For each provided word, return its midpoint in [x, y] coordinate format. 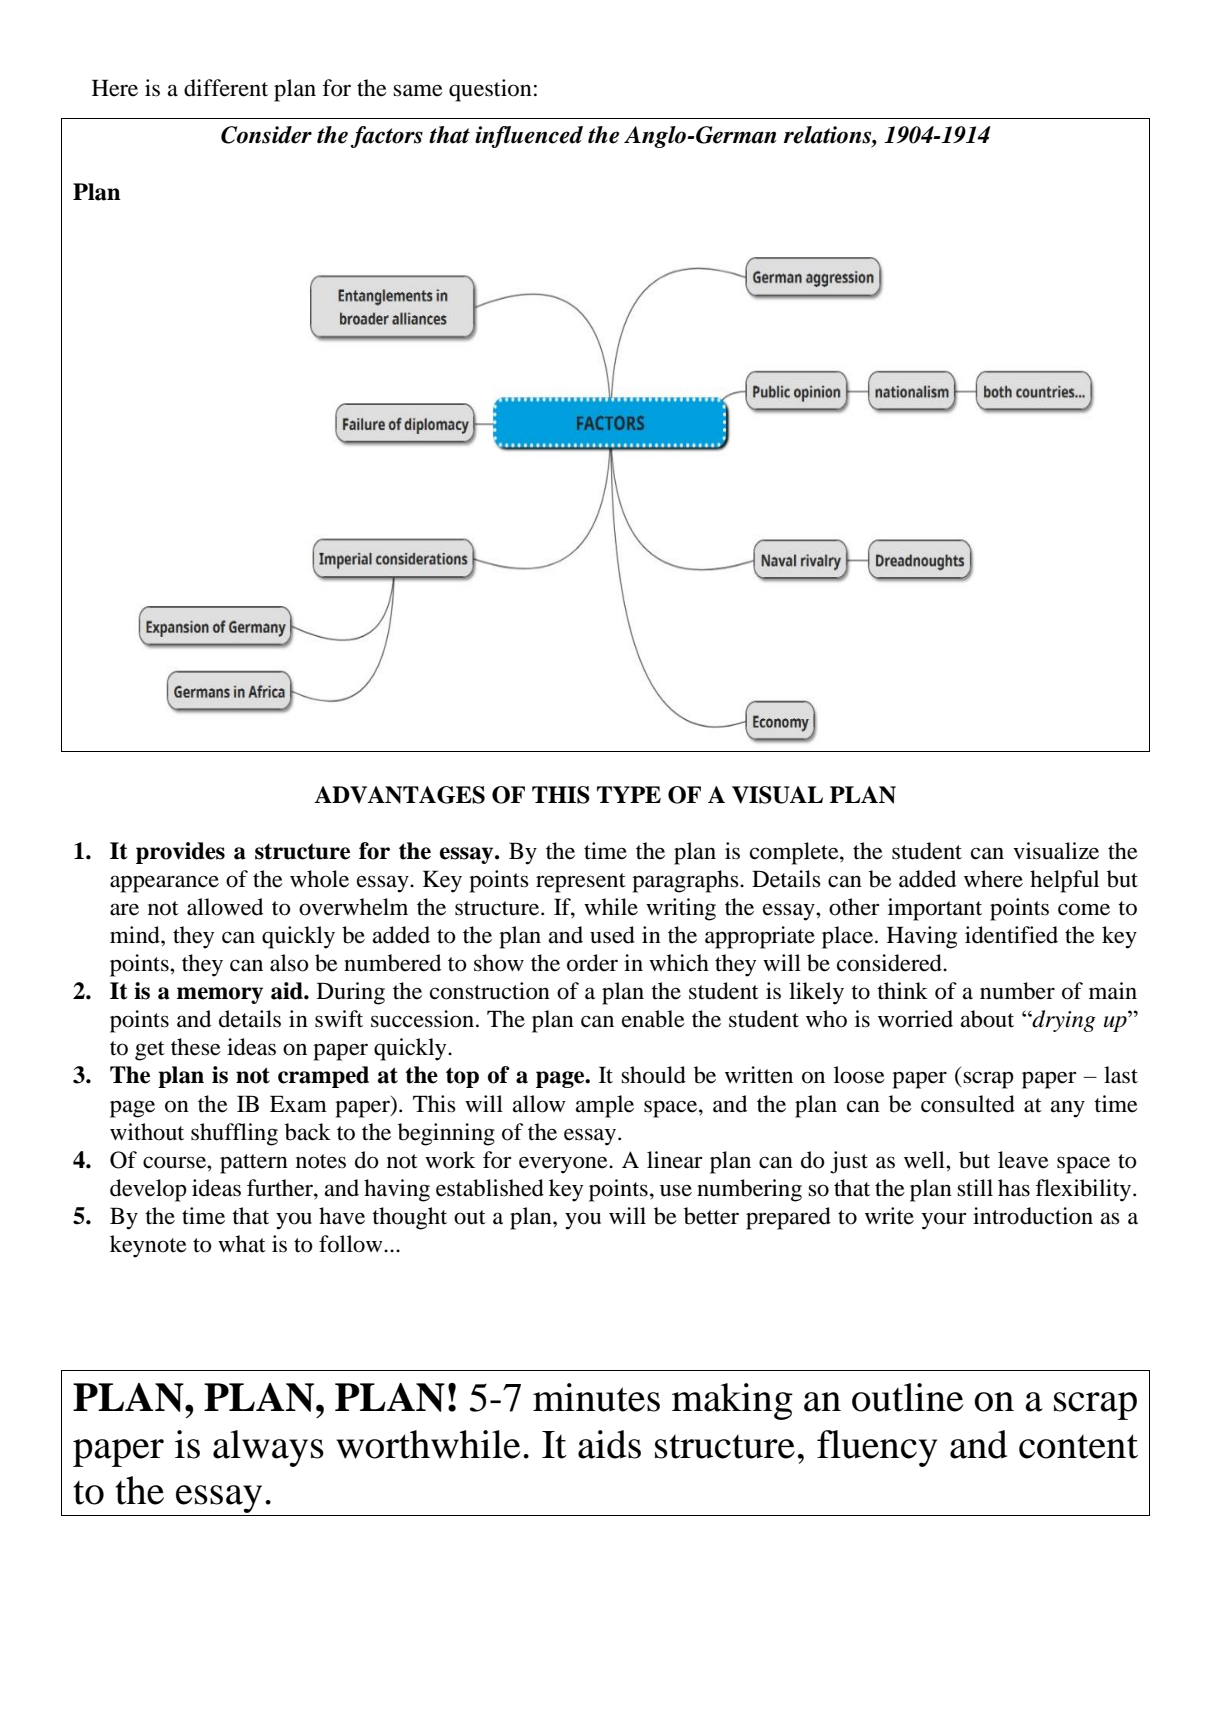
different [226, 88]
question [490, 90]
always [268, 1448]
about [987, 1019]
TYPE [629, 794]
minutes [596, 1397]
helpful [1064, 881]
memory [220, 995]
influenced [529, 137]
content [1078, 1446]
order [592, 963]
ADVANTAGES [399, 795]
